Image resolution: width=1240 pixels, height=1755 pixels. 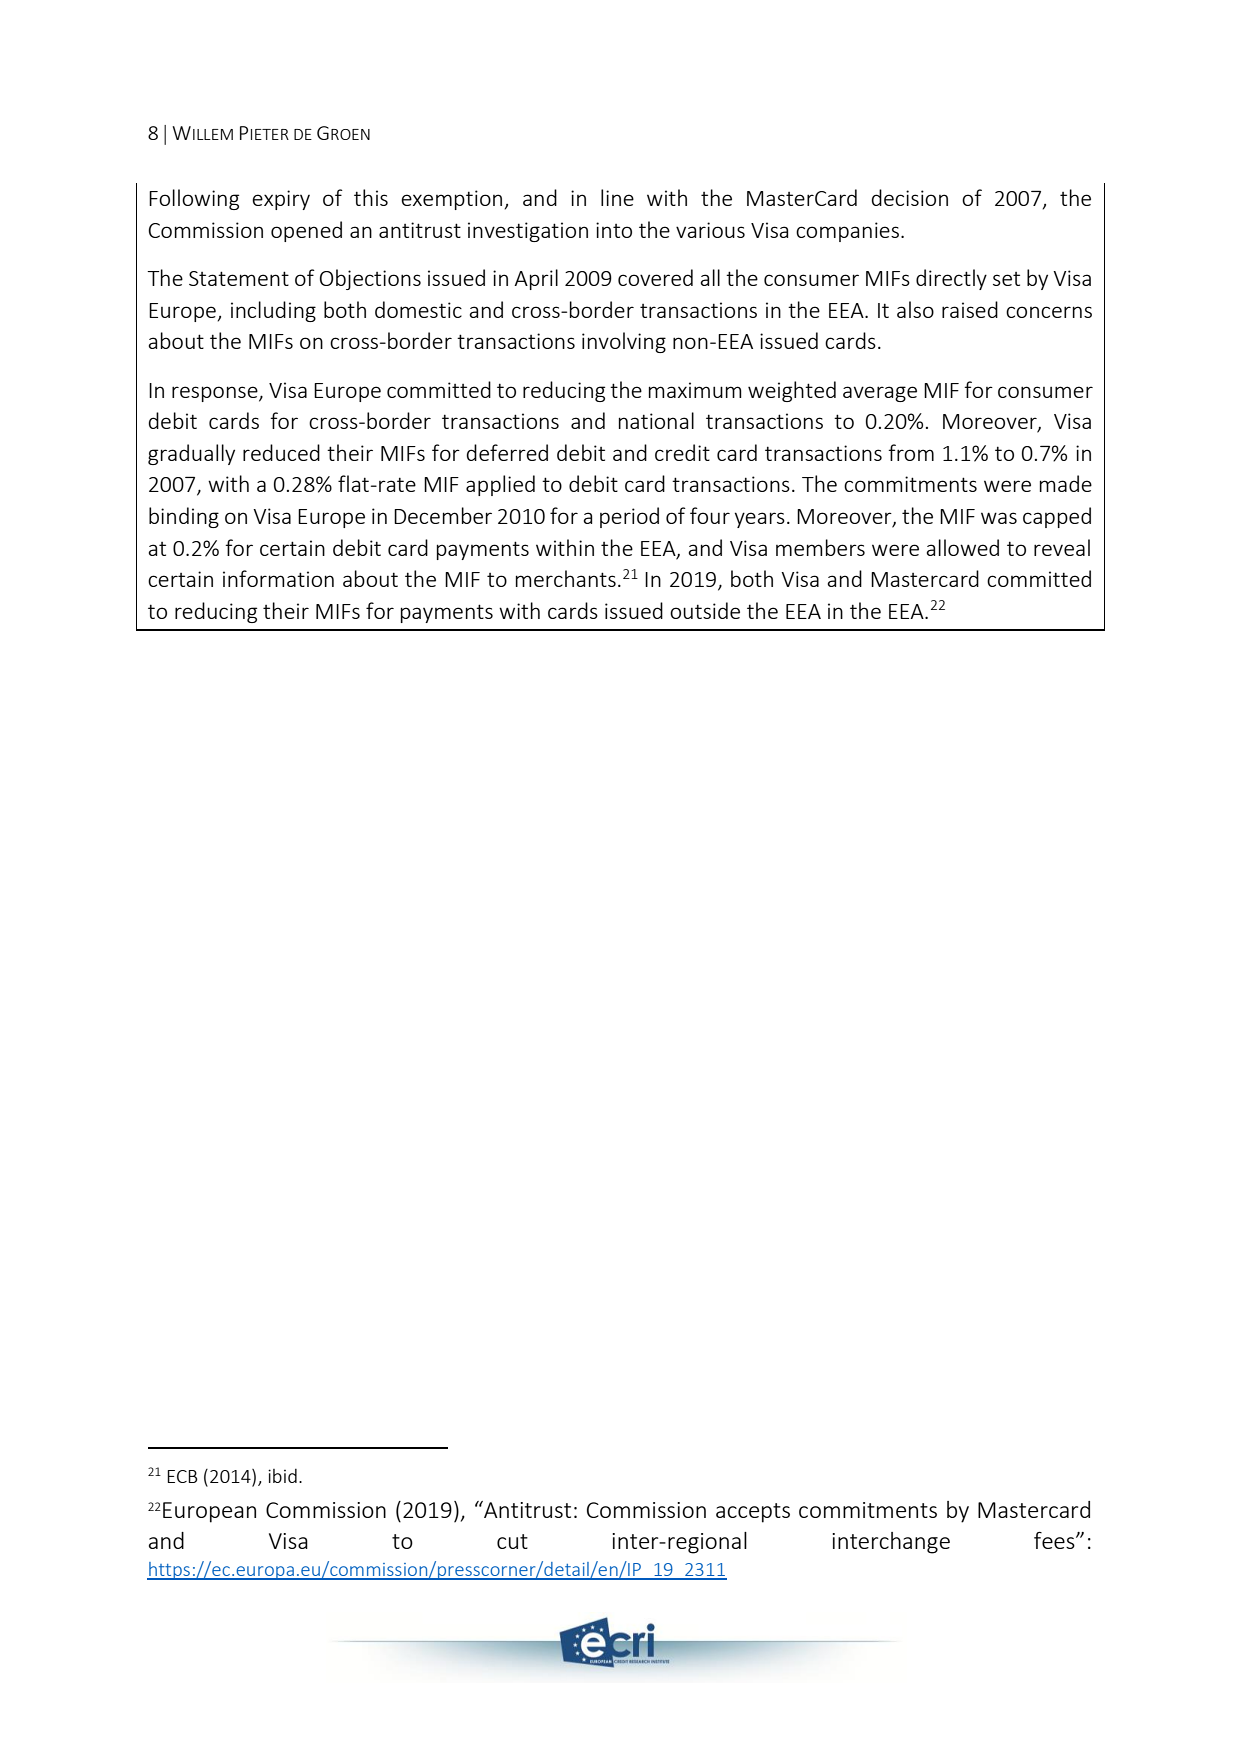 I want to click on fees, so click(x=1055, y=1540).
